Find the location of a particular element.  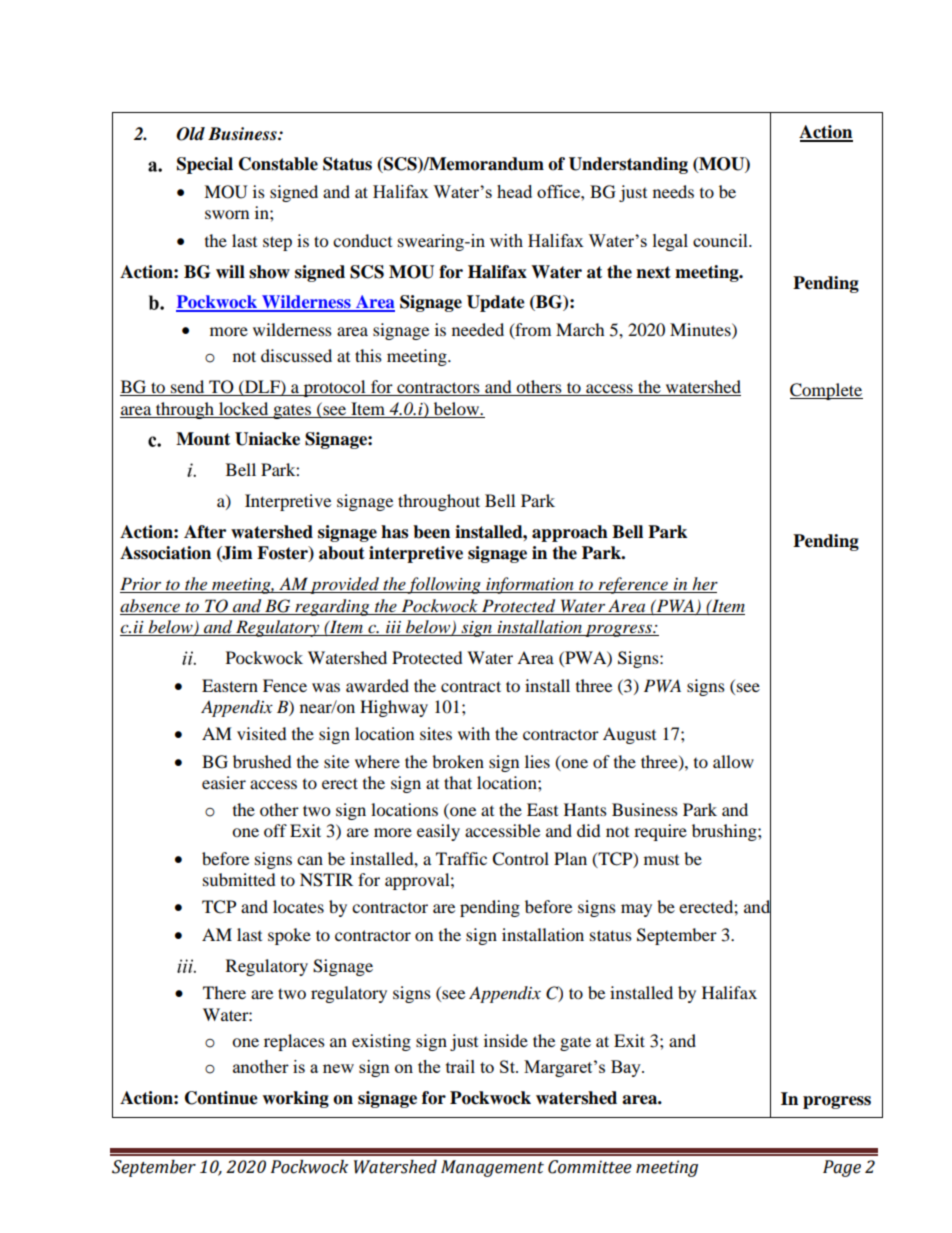

Complete is located at coordinates (826, 391).
